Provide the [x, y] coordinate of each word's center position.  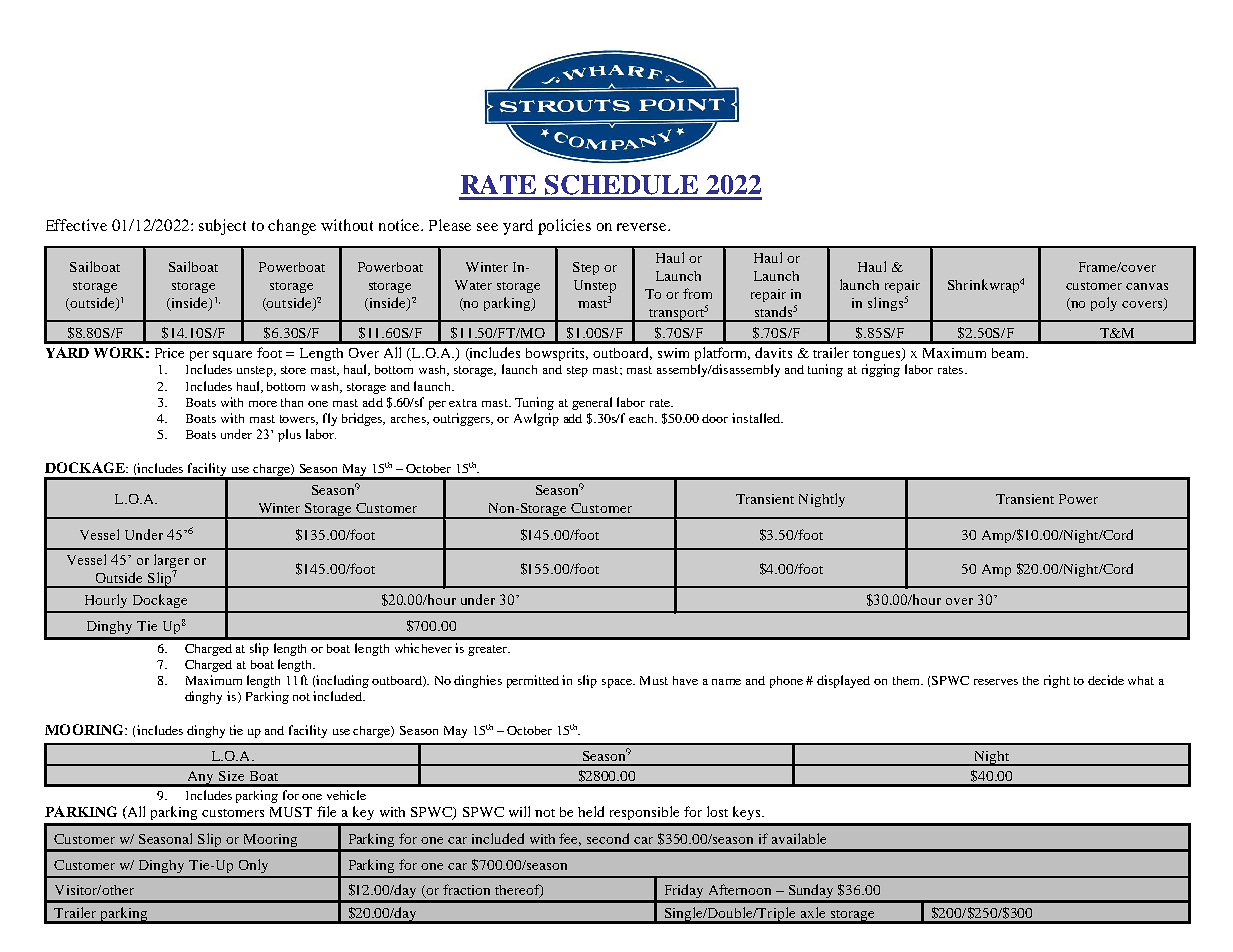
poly [1104, 304]
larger [171, 562]
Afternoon [740, 889]
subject [222, 227]
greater [488, 650]
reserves [996, 682]
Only [253, 866]
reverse [643, 227]
